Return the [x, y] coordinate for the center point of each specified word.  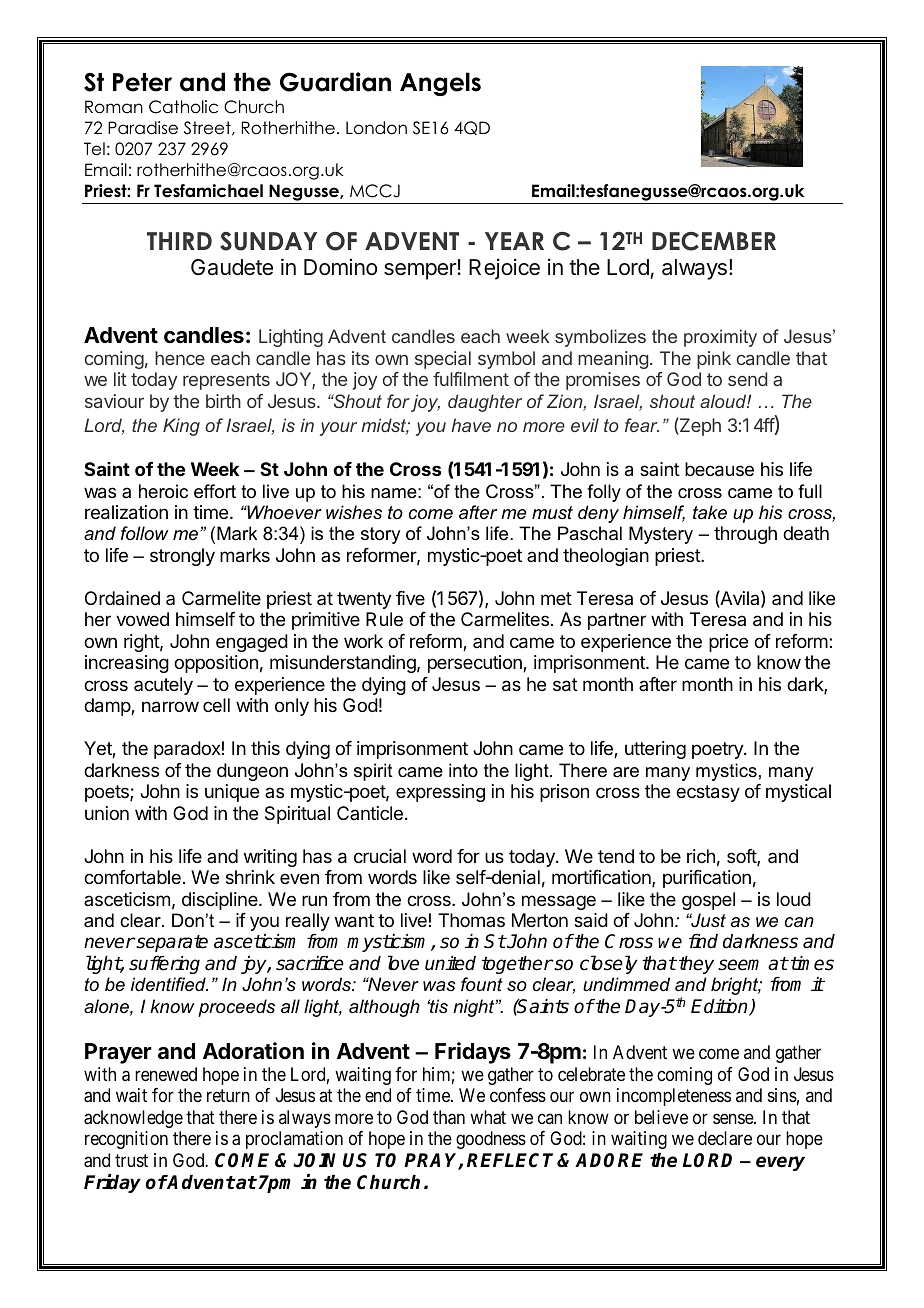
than [449, 1117]
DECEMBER [714, 241]
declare [725, 1138]
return [228, 1095]
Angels [440, 84]
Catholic [183, 107]
